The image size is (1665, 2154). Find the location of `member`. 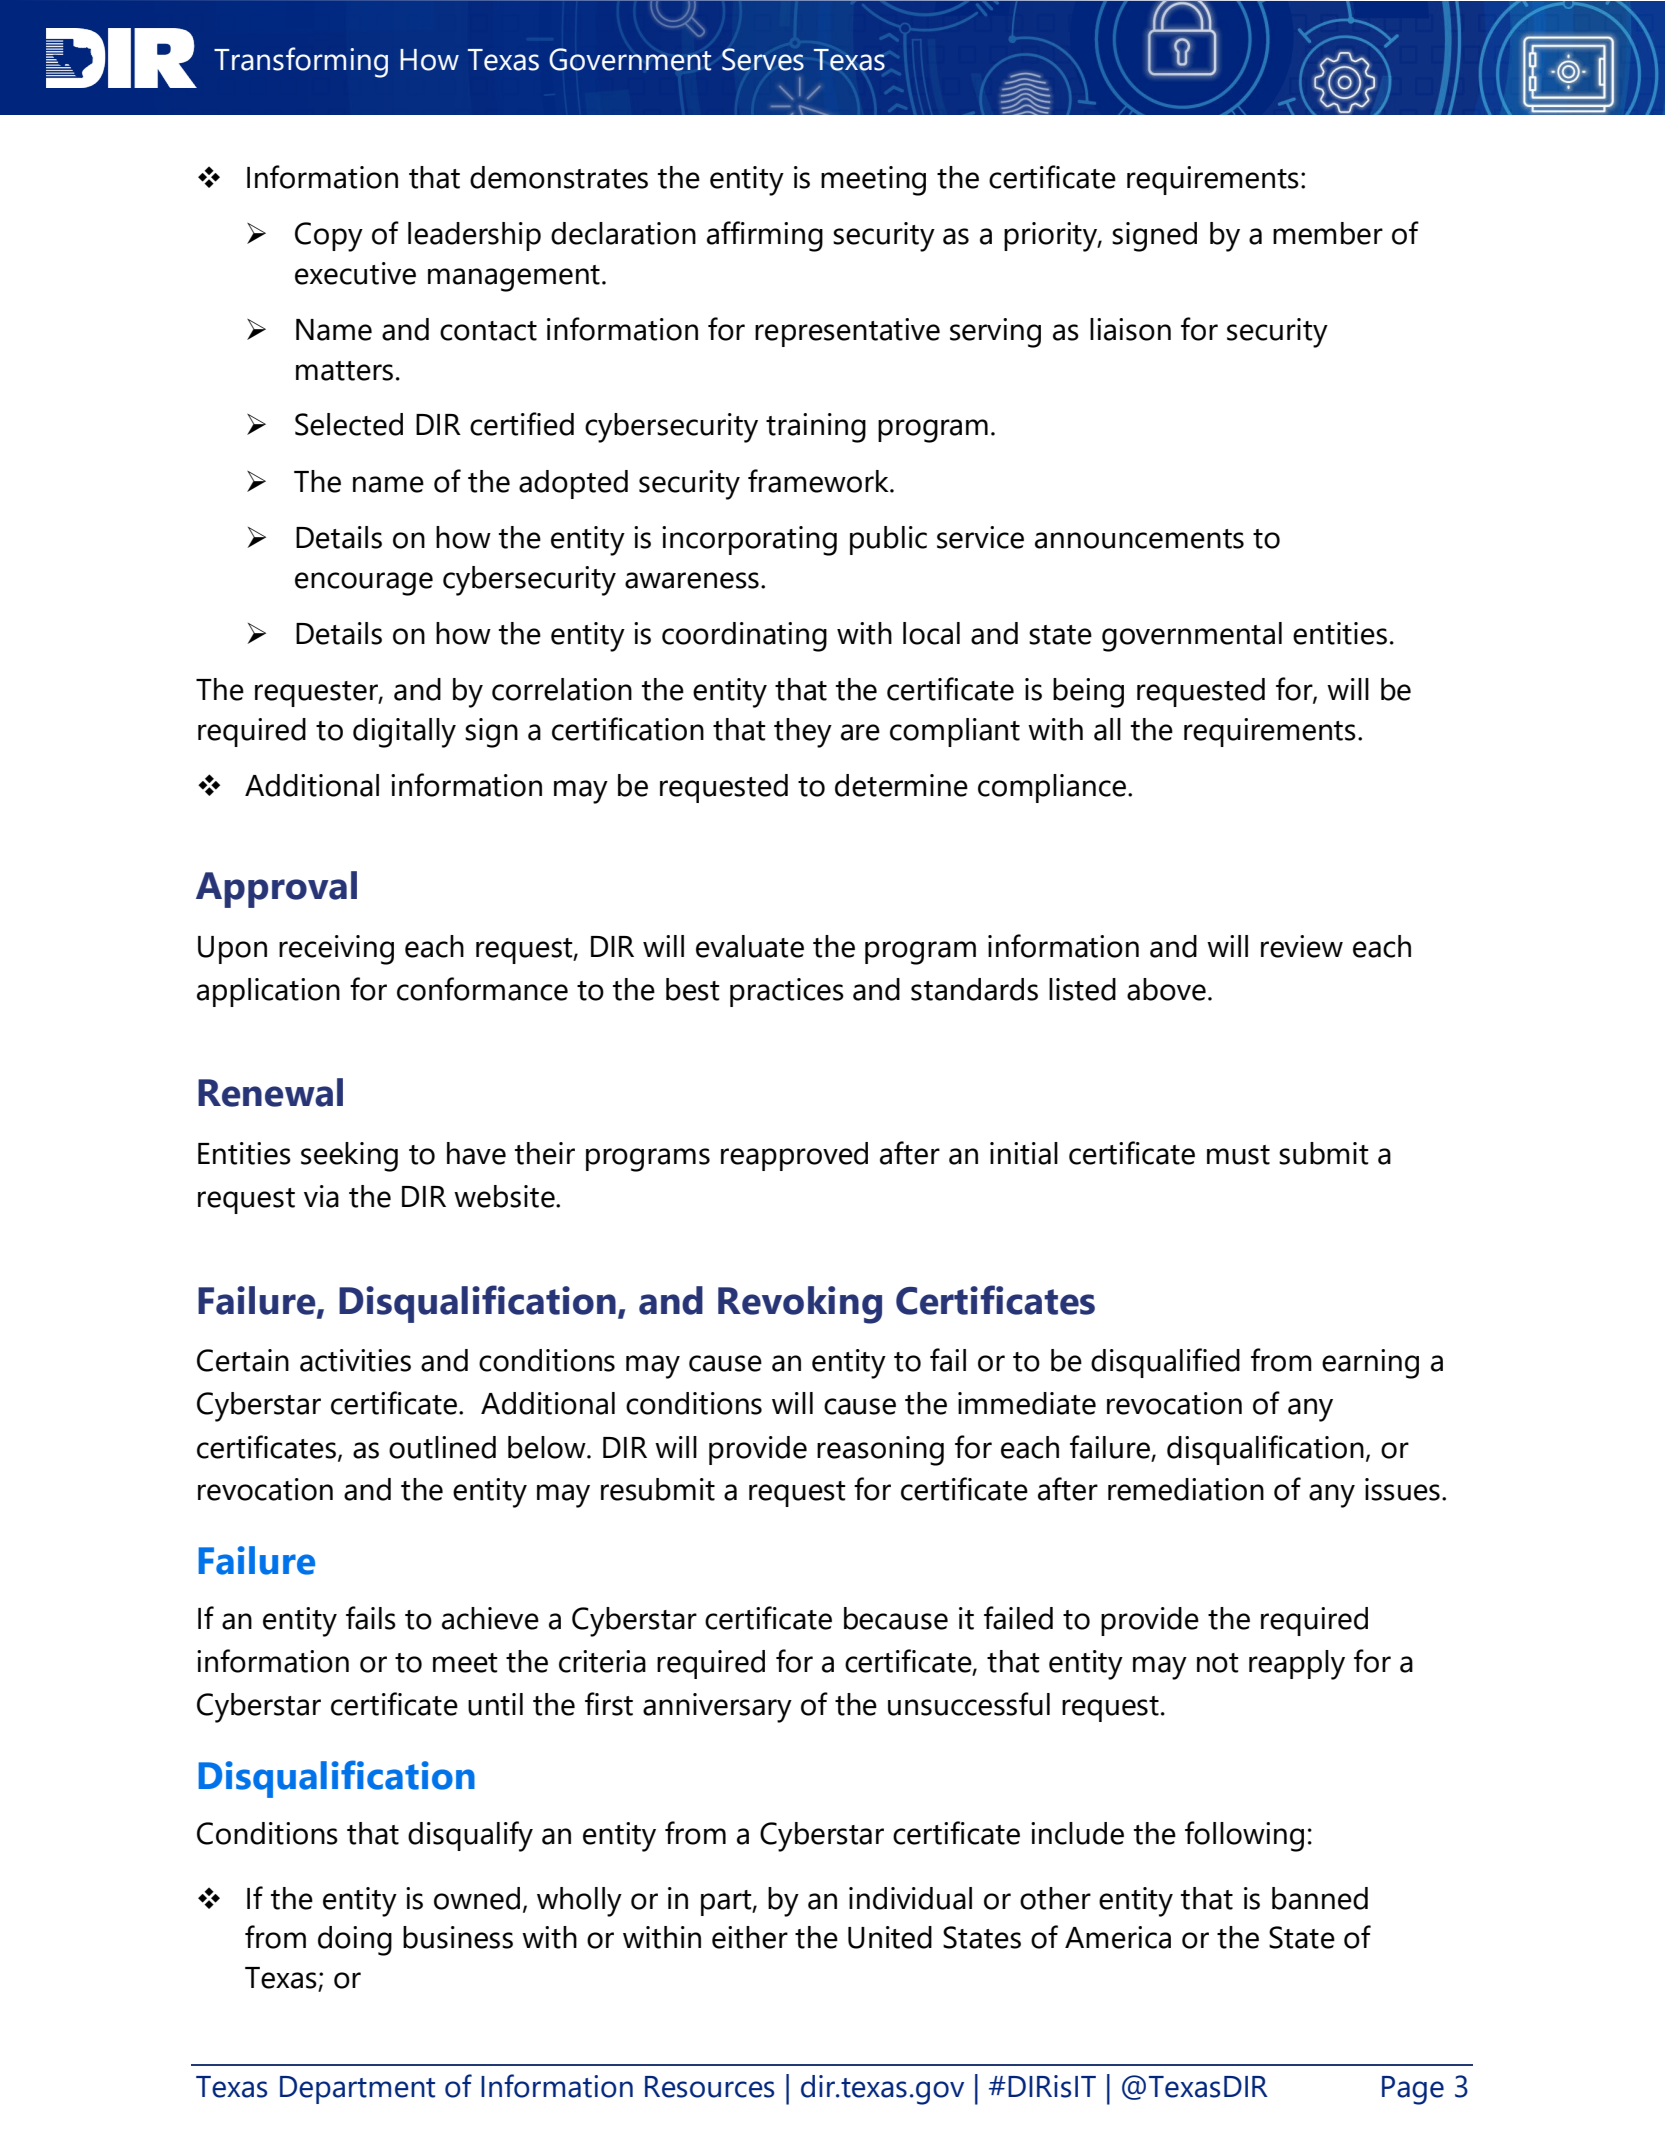

member is located at coordinates (1328, 233).
